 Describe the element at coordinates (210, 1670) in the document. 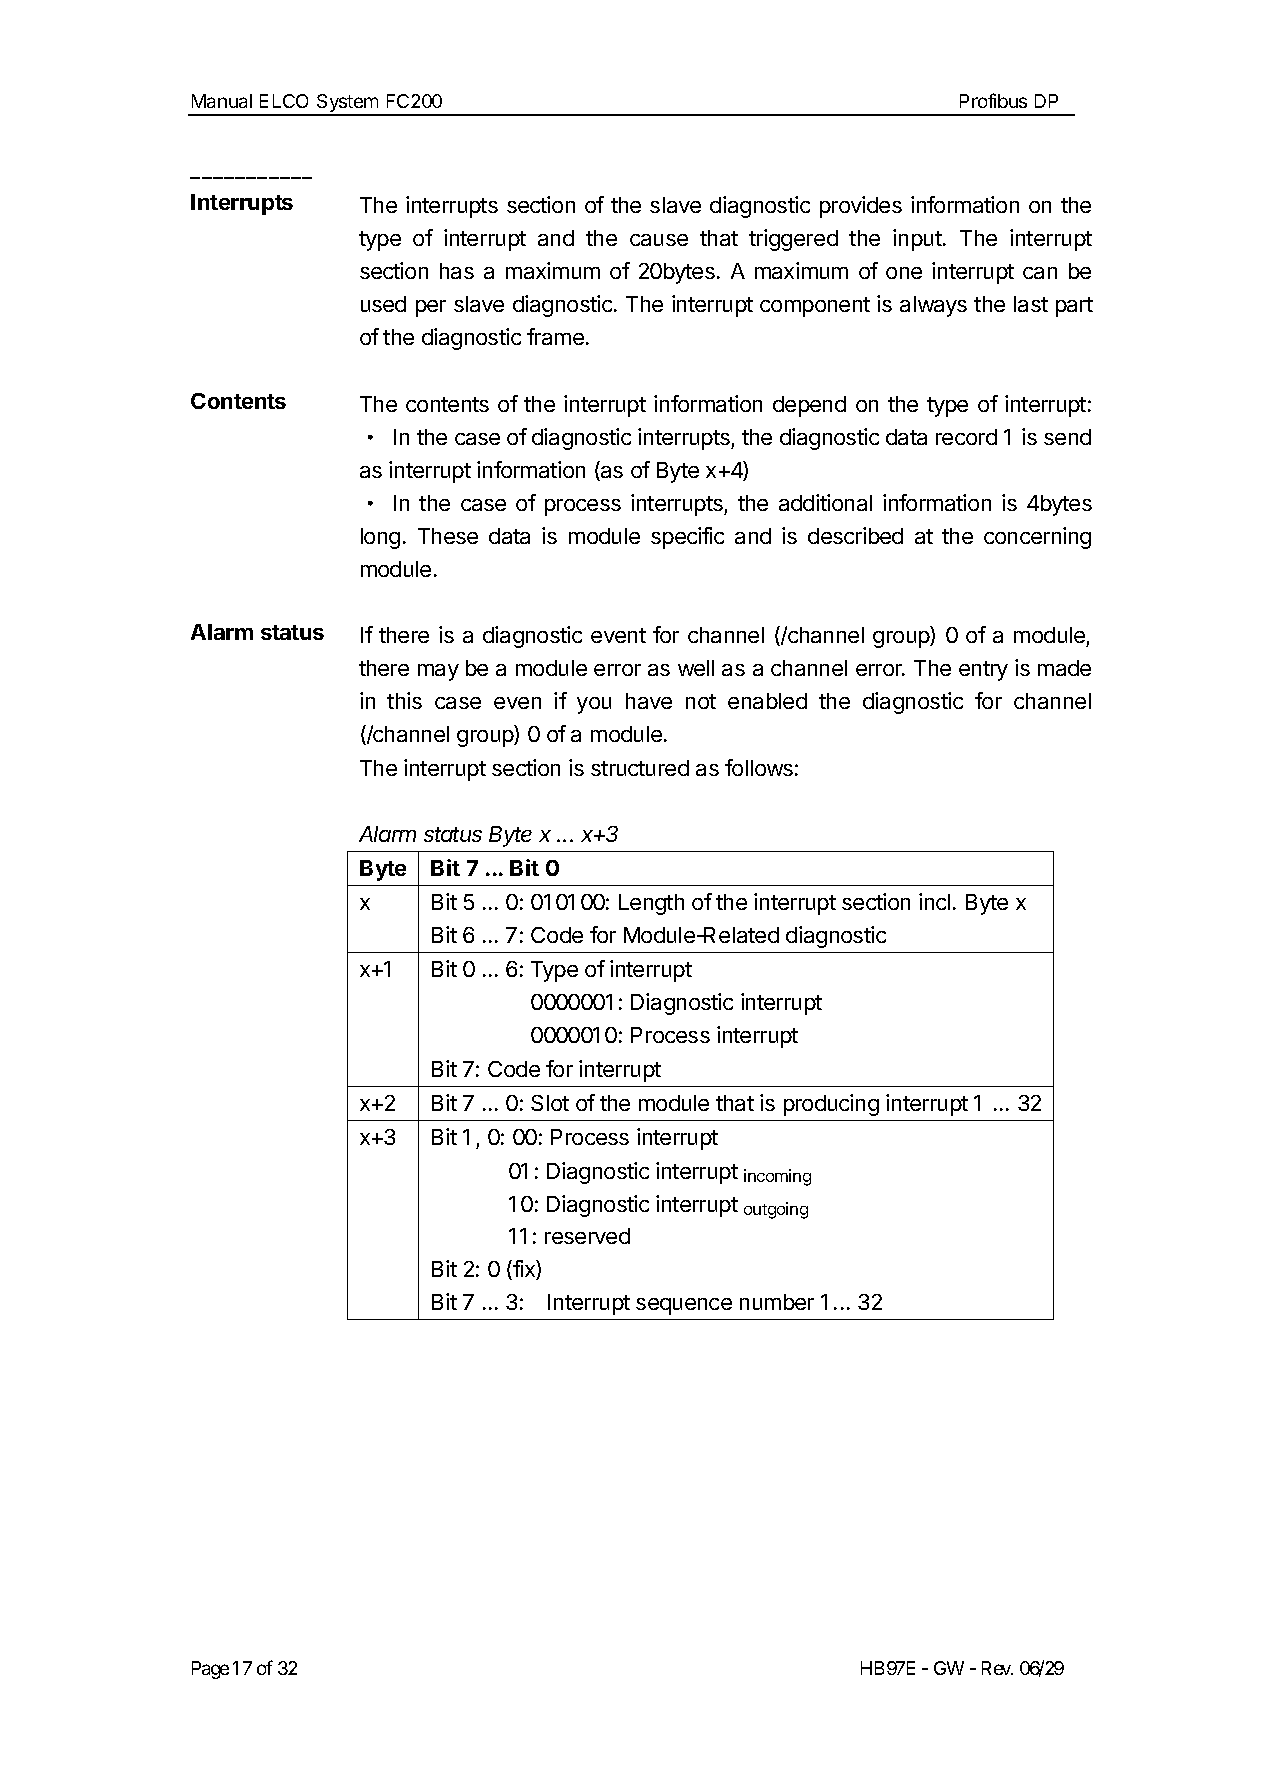

I see `Page` at that location.
